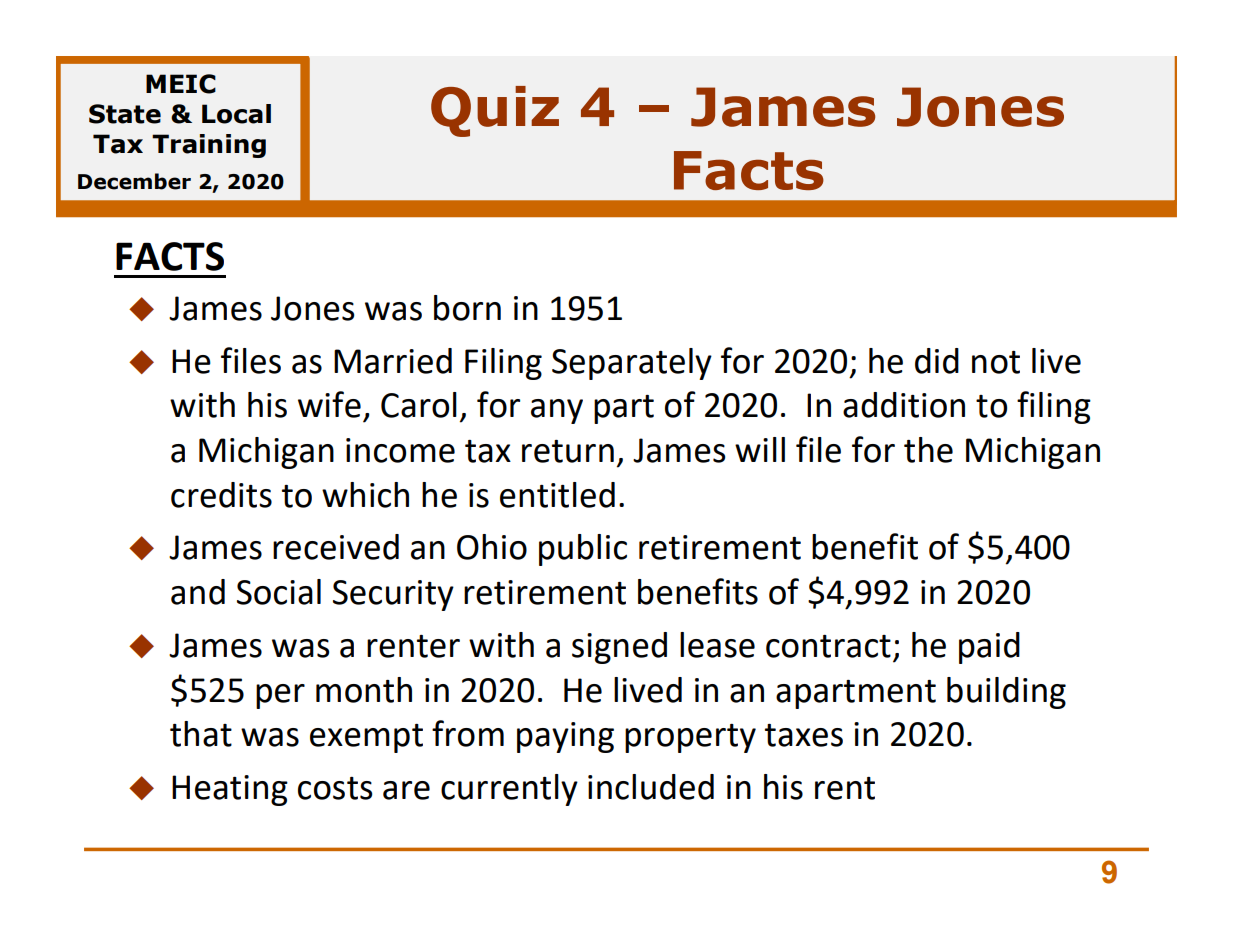  I want to click on and, so click(198, 592).
